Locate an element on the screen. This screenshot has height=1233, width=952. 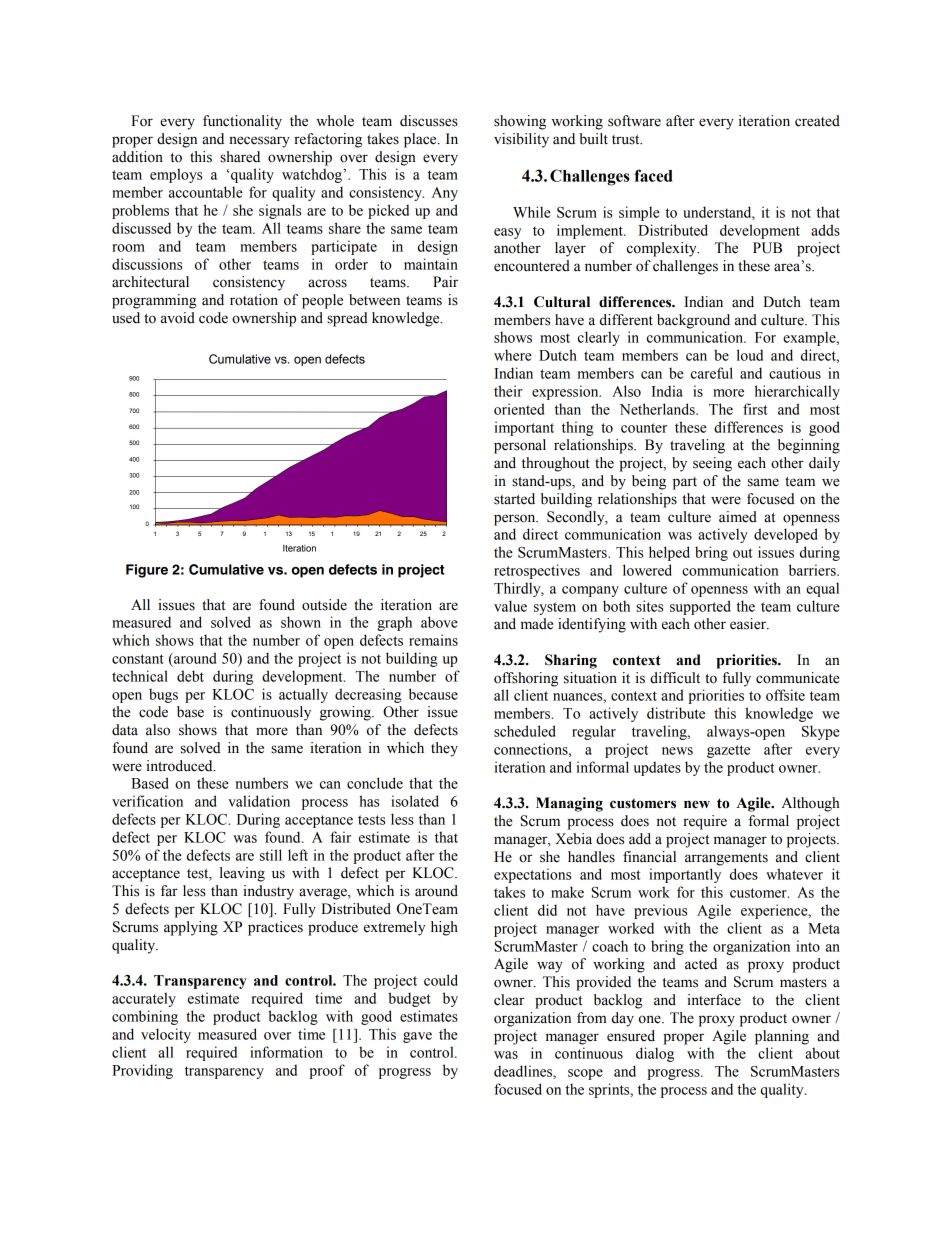
velocity is located at coordinates (166, 1035).
